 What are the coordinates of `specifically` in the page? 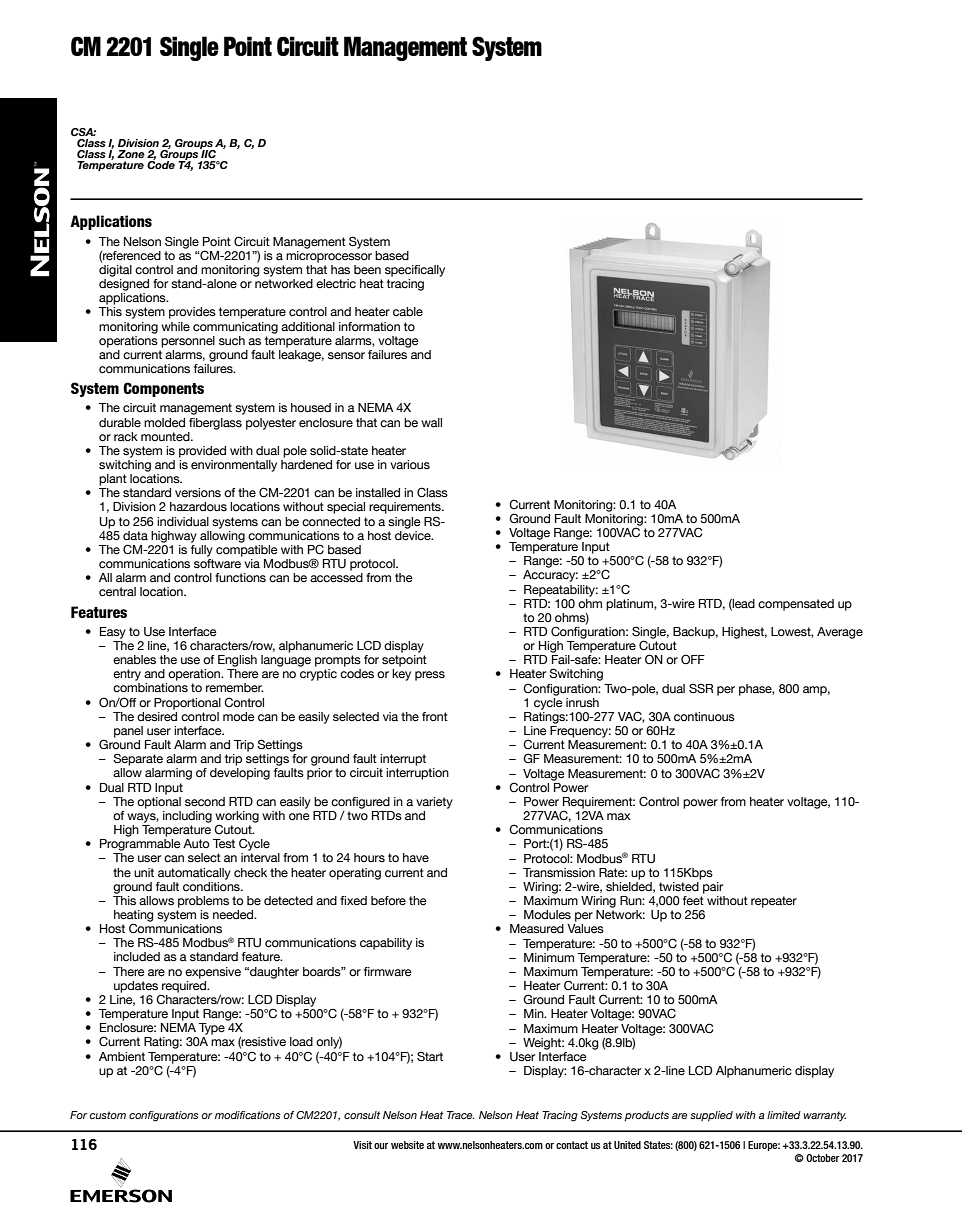 It's located at (415, 271).
